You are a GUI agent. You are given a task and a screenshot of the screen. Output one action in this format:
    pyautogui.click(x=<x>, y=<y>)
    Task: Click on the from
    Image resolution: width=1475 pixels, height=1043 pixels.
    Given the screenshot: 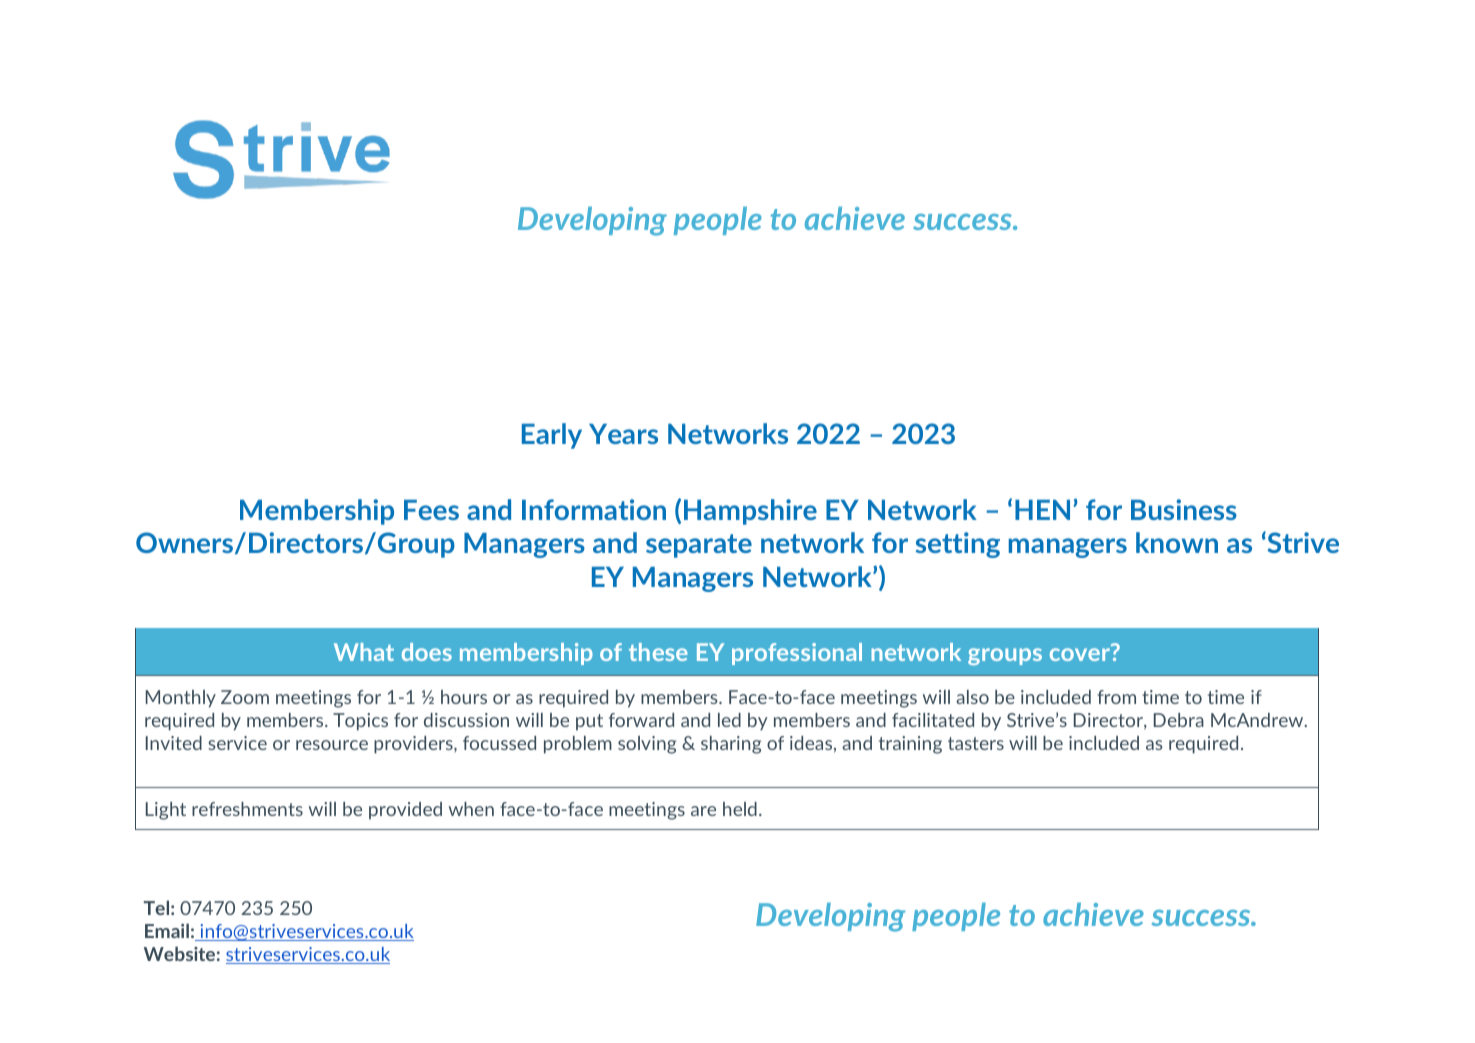 What is the action you would take?
    pyautogui.click(x=1116, y=697)
